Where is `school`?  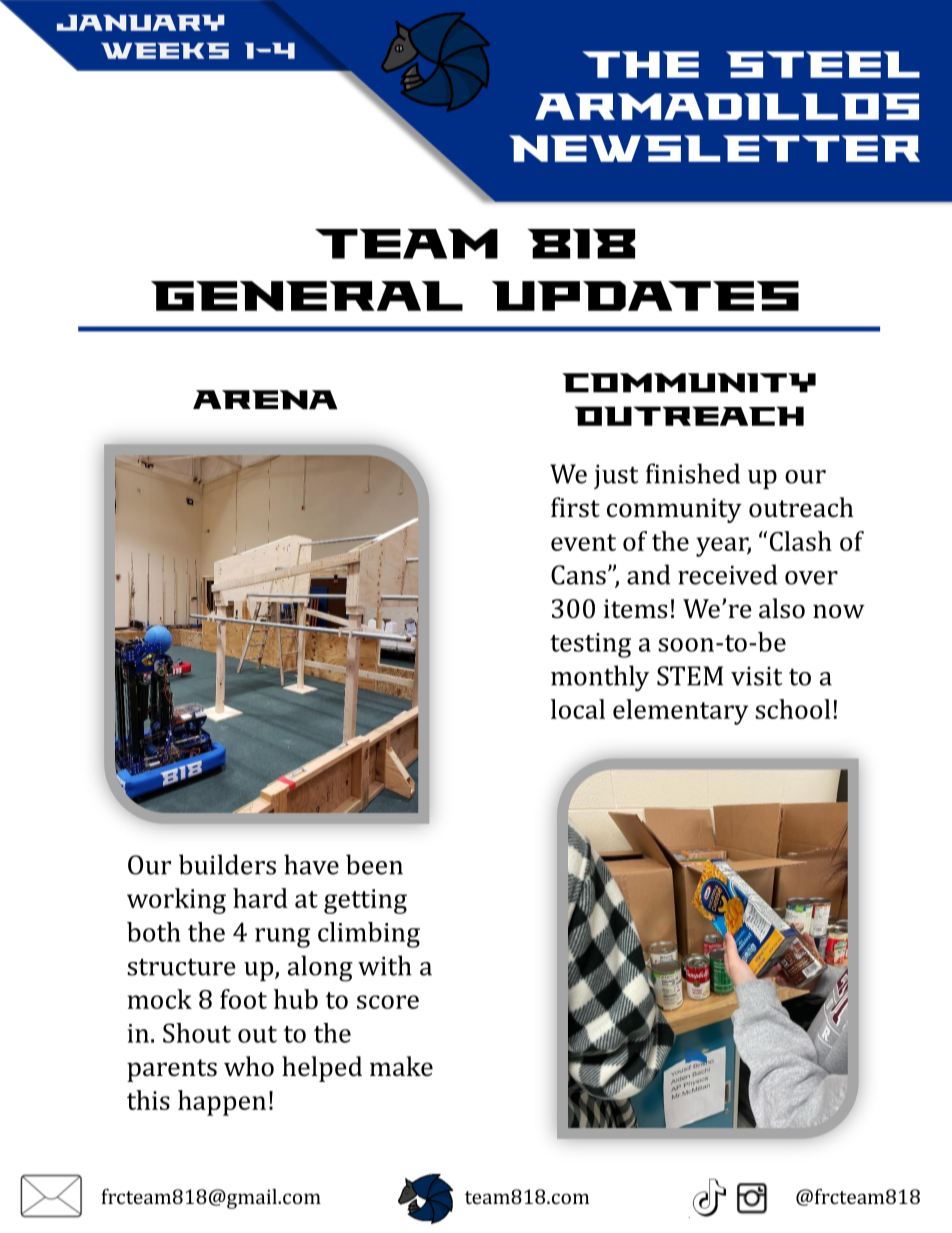
school is located at coordinates (792, 709).
